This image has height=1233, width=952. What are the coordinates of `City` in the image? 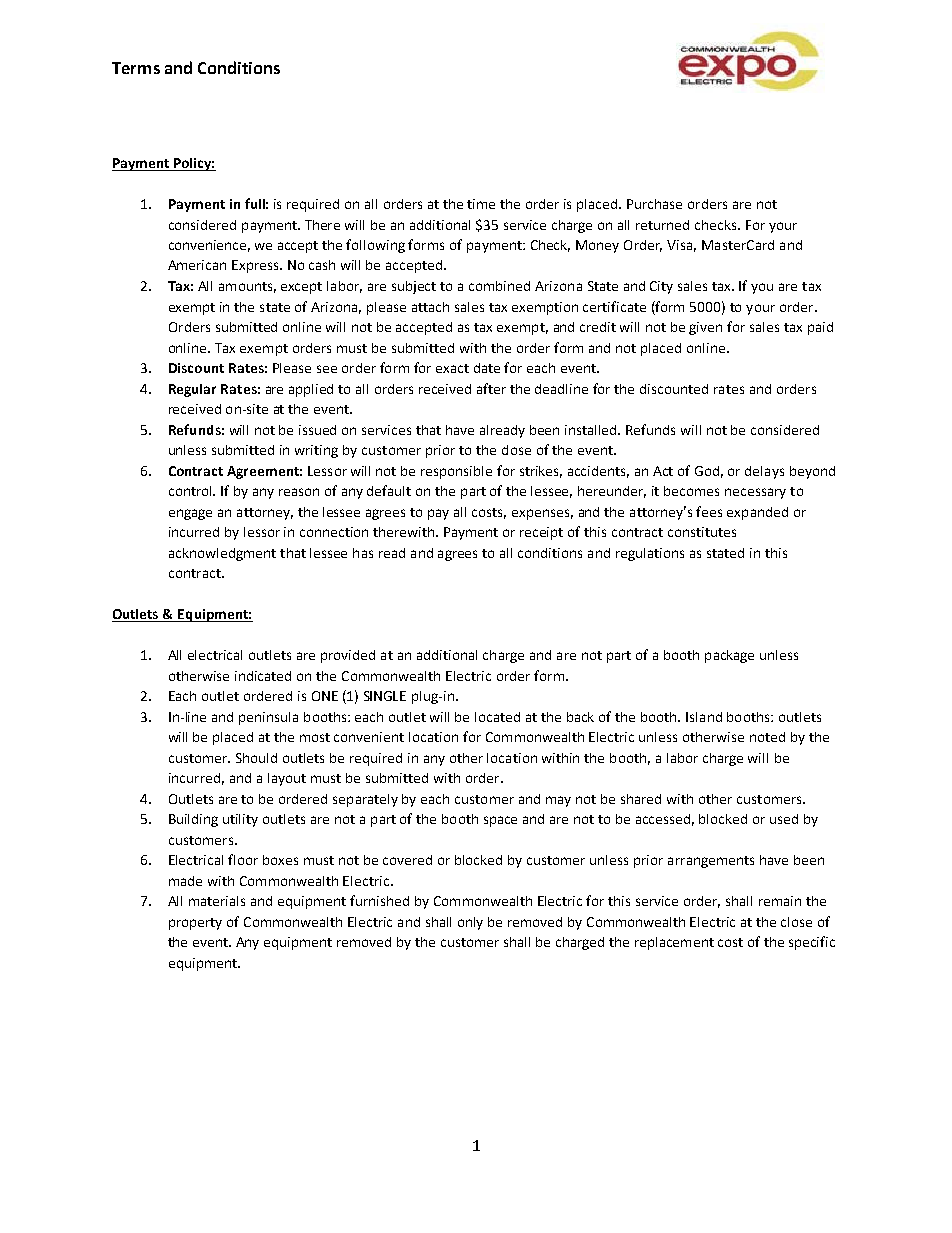 It's located at (661, 287).
